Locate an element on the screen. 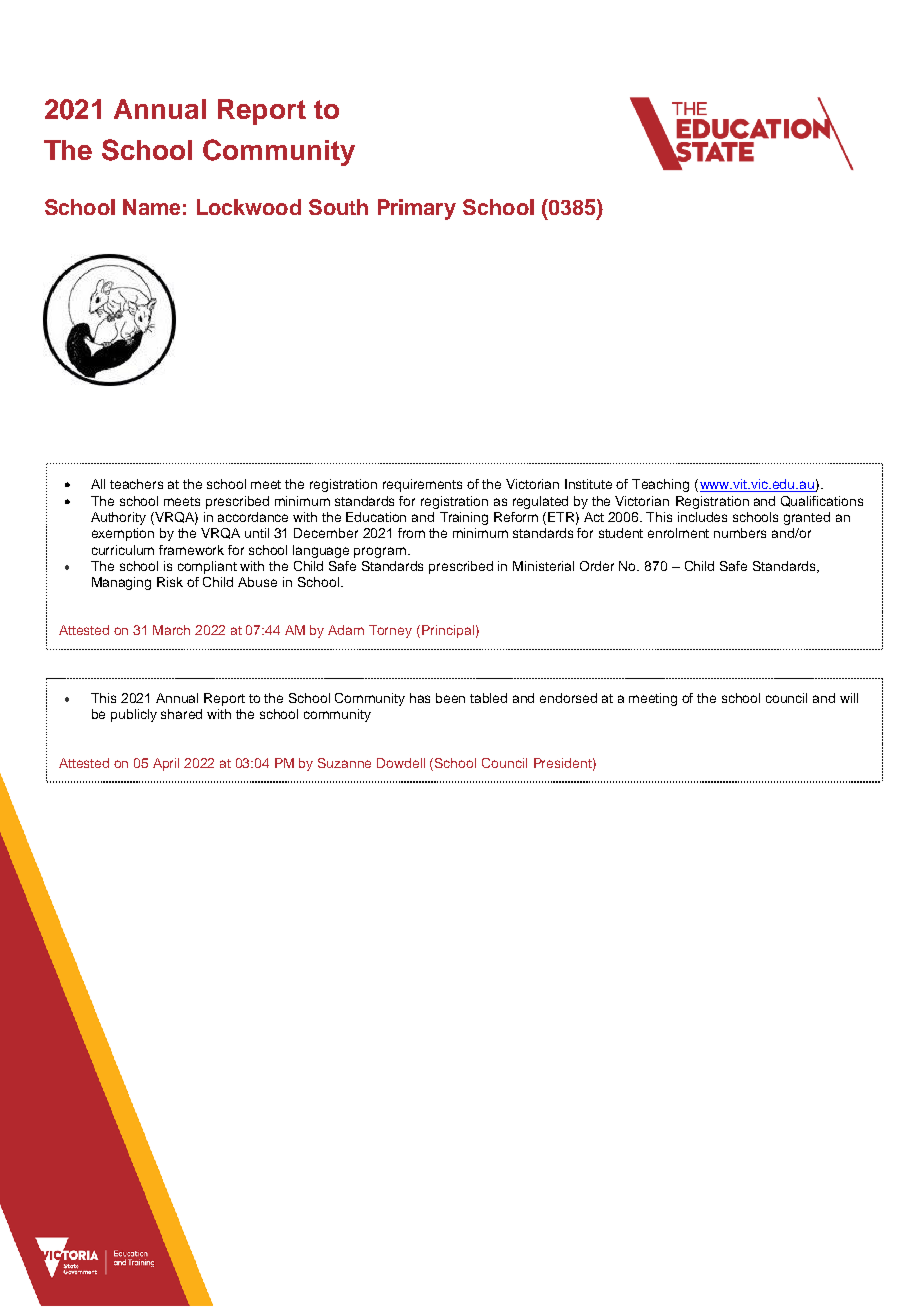 Image resolution: width=924 pixels, height=1308 pixels. Qualifications is located at coordinates (822, 501).
